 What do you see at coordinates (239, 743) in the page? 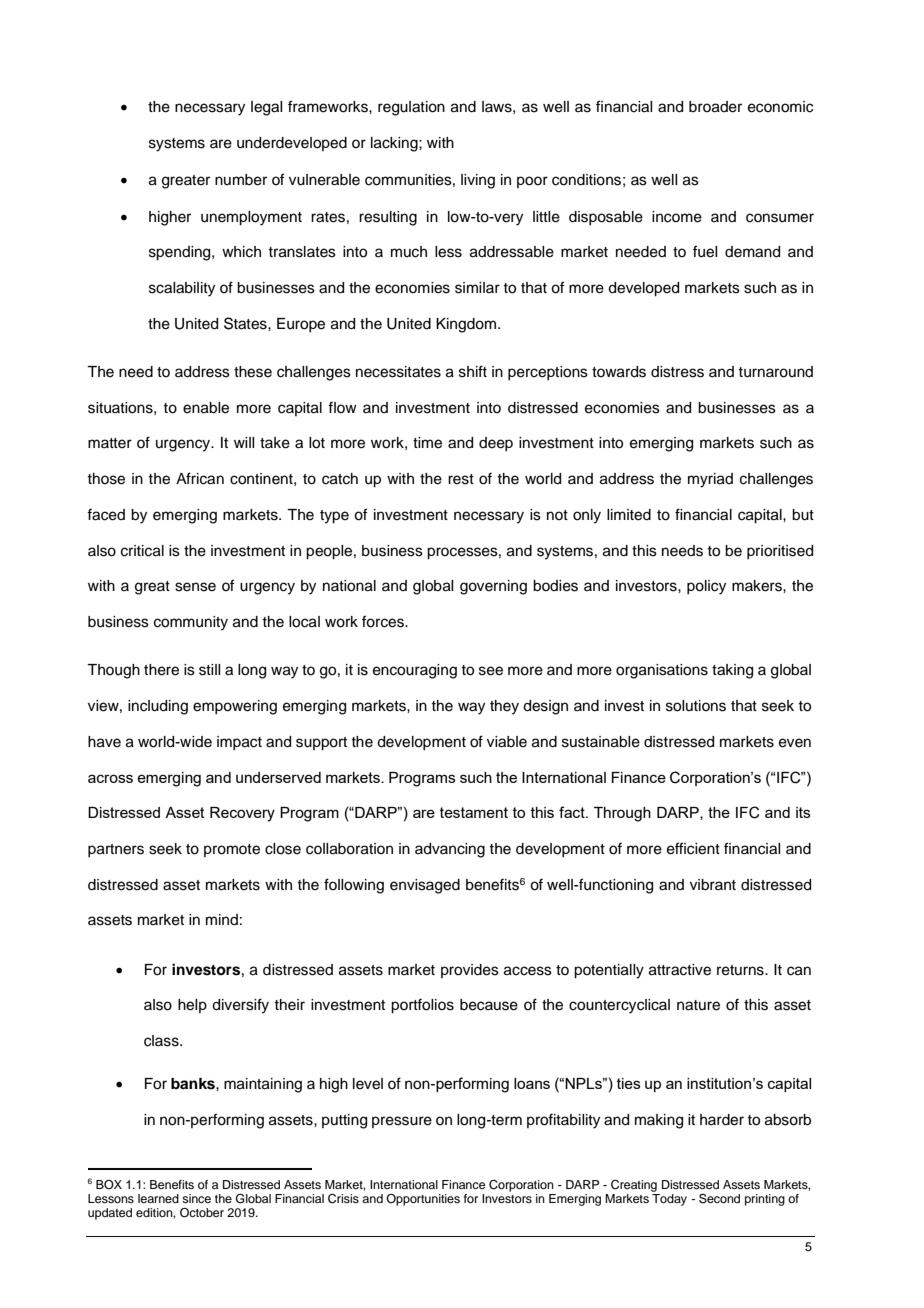
I see `impact` at bounding box center [239, 743].
